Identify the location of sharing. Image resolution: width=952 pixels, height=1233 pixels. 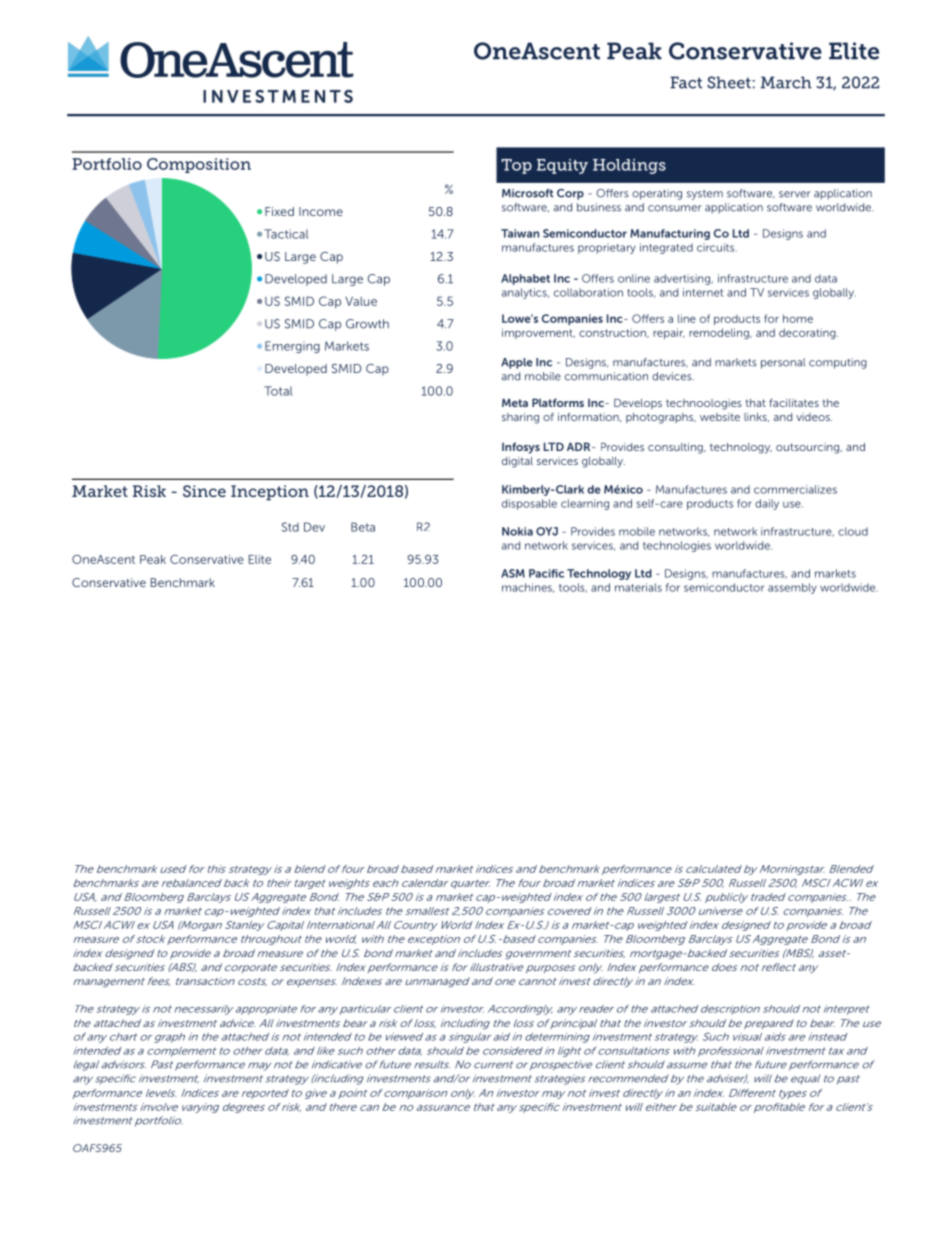
(520, 418).
